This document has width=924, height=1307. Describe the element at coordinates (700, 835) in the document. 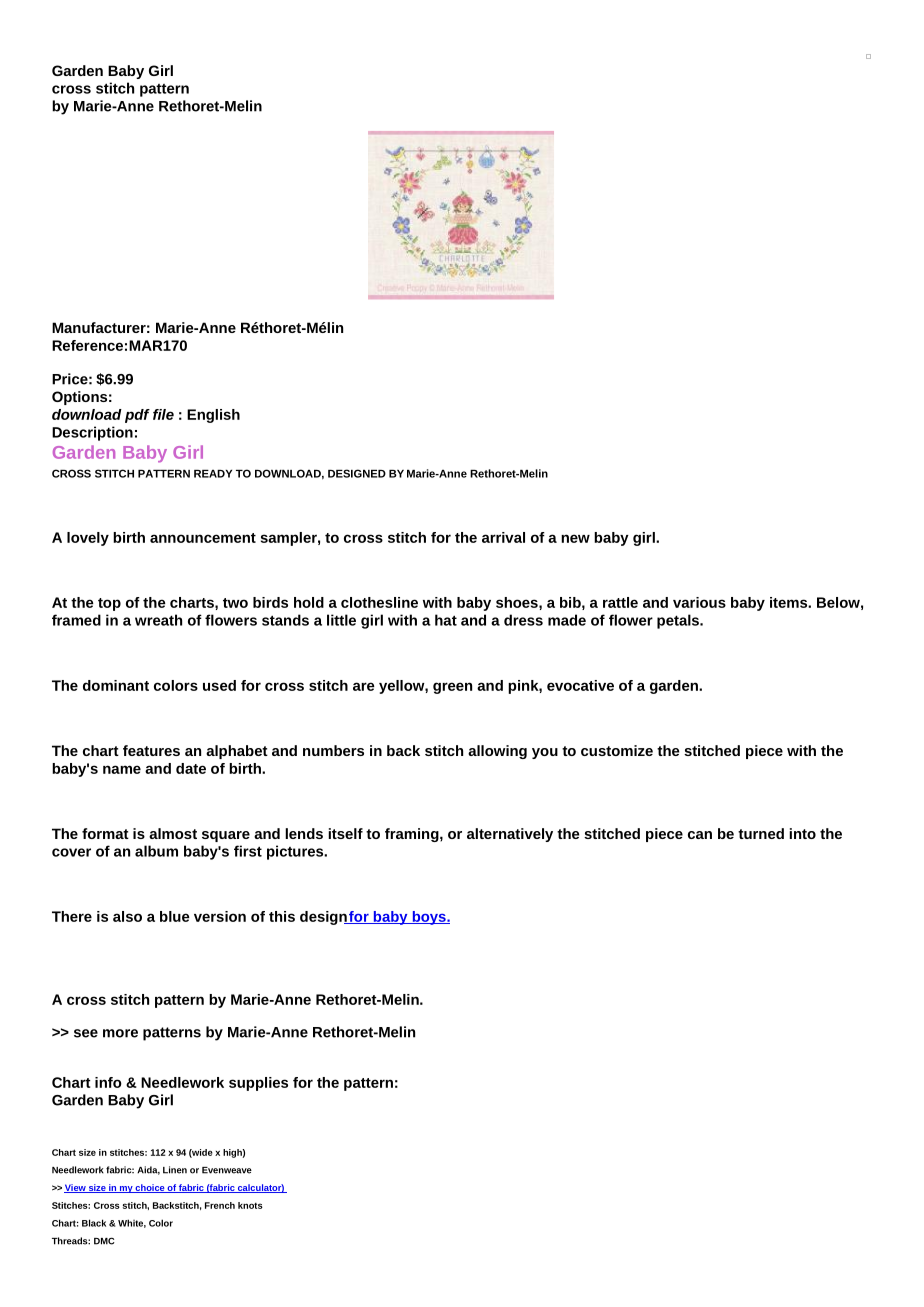

I see `can` at that location.
